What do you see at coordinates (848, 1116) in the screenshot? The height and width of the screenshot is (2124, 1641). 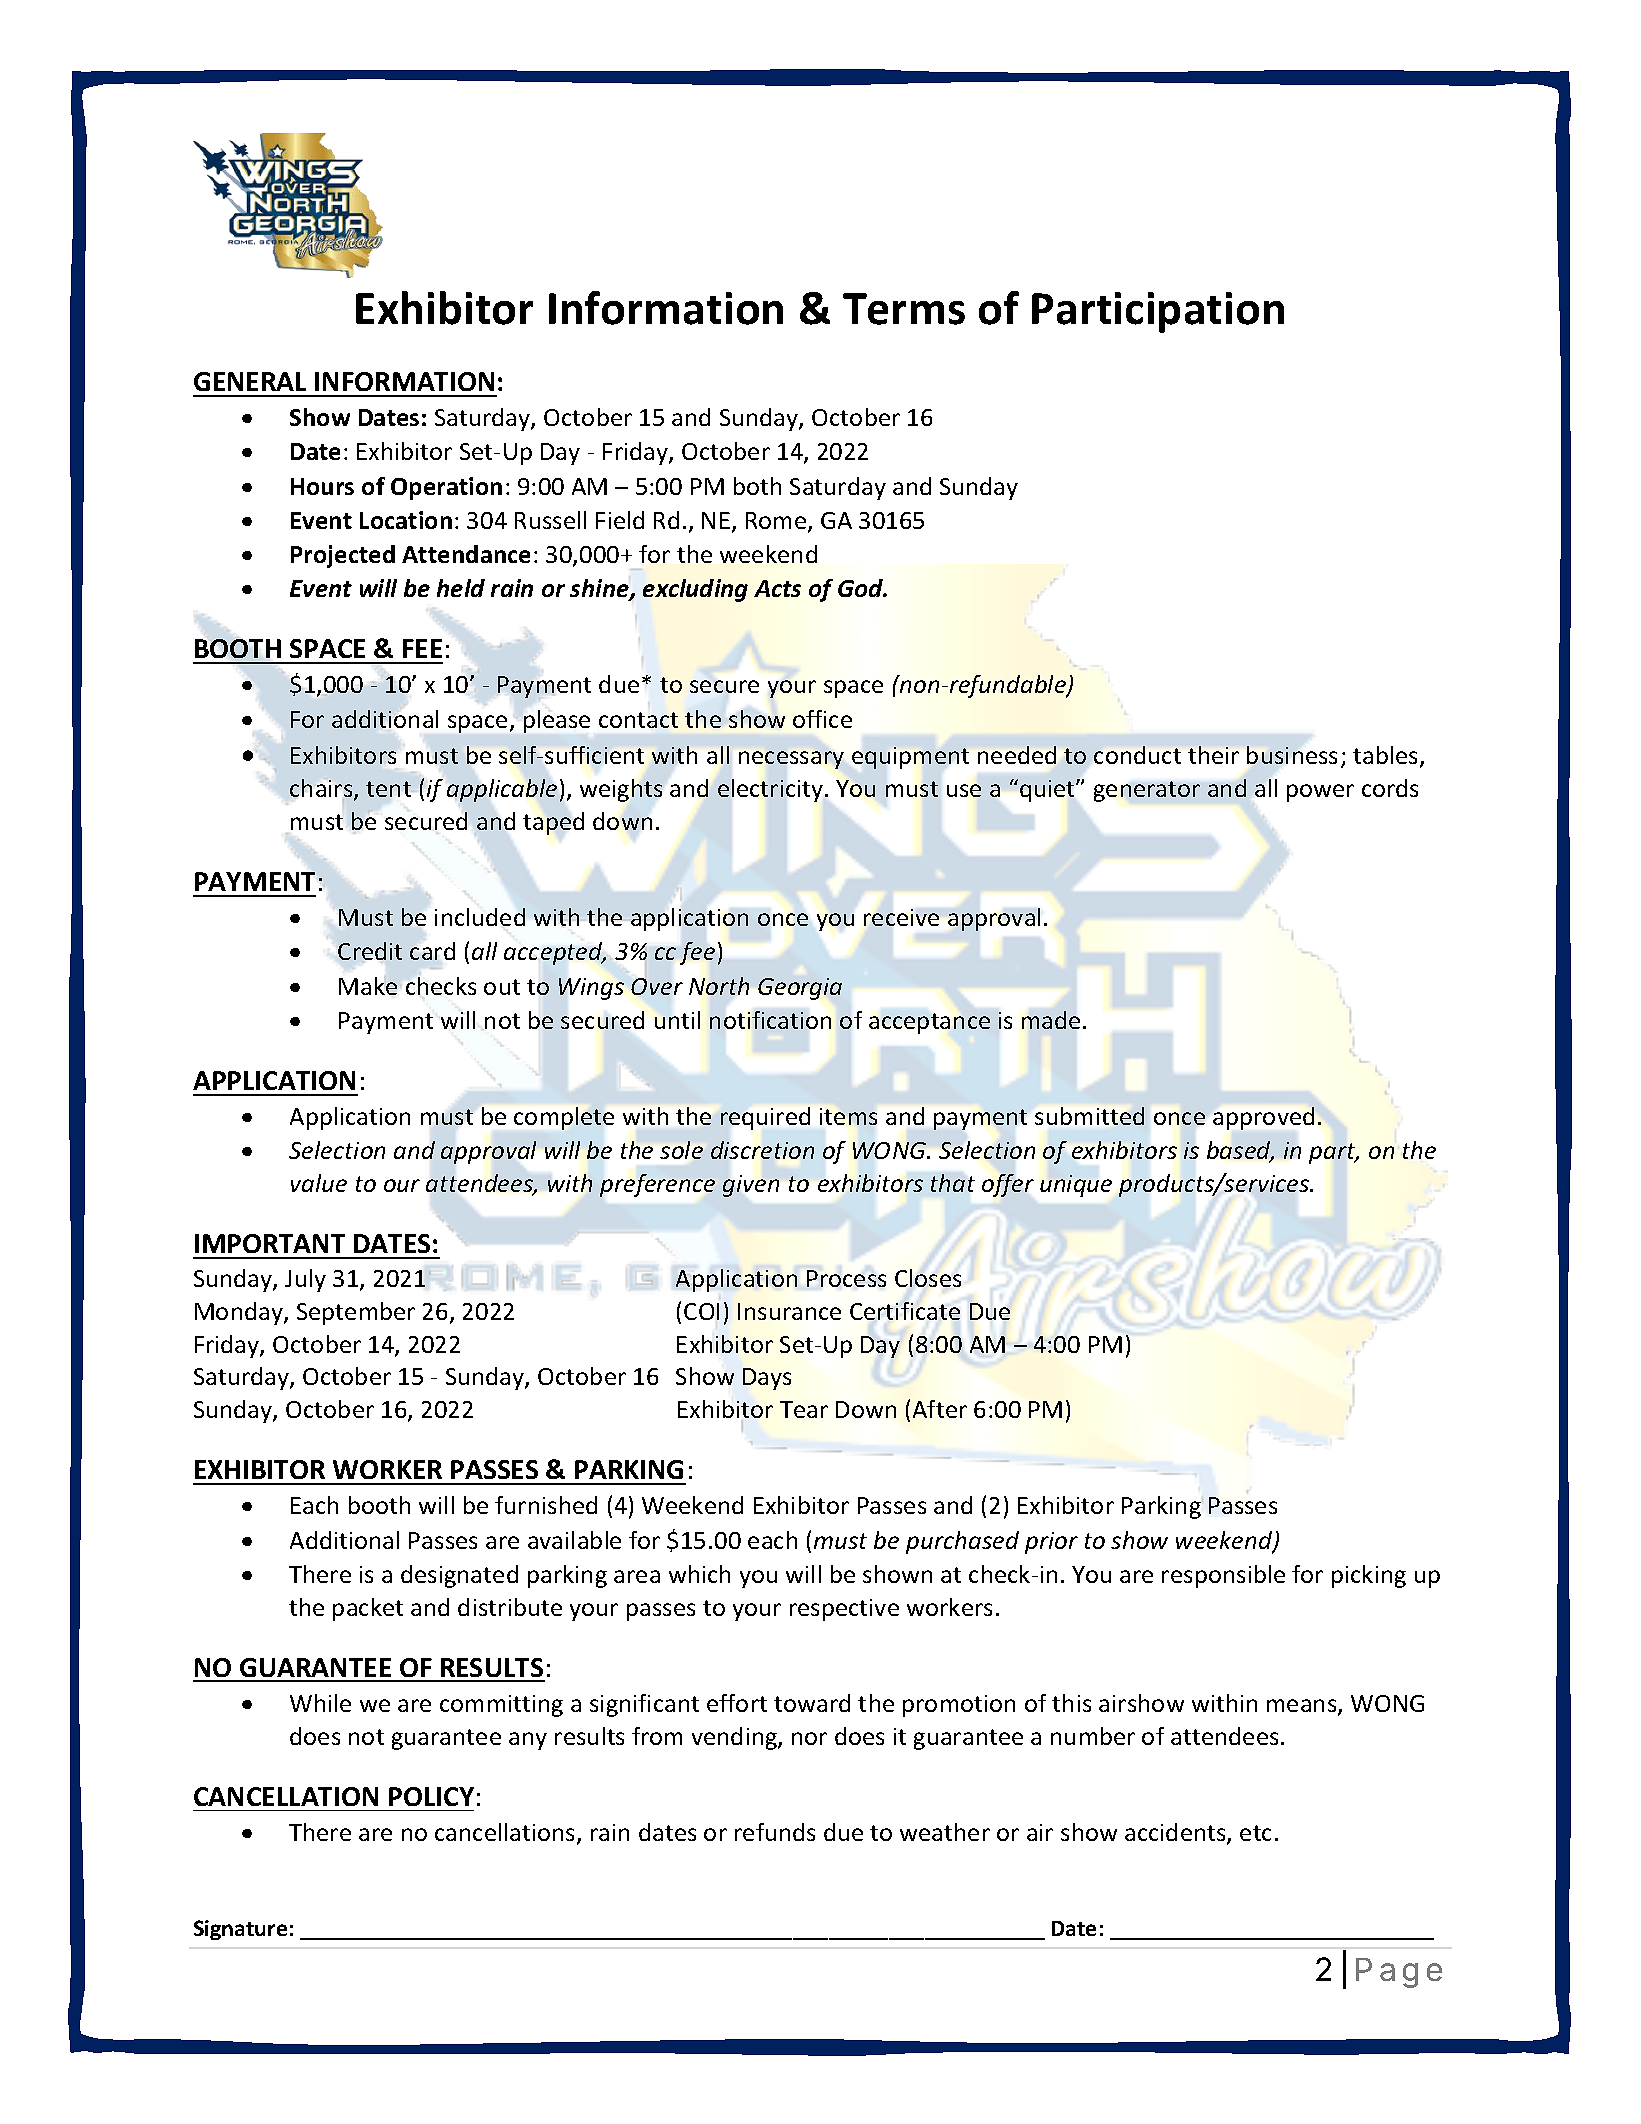 I see `items` at bounding box center [848, 1116].
